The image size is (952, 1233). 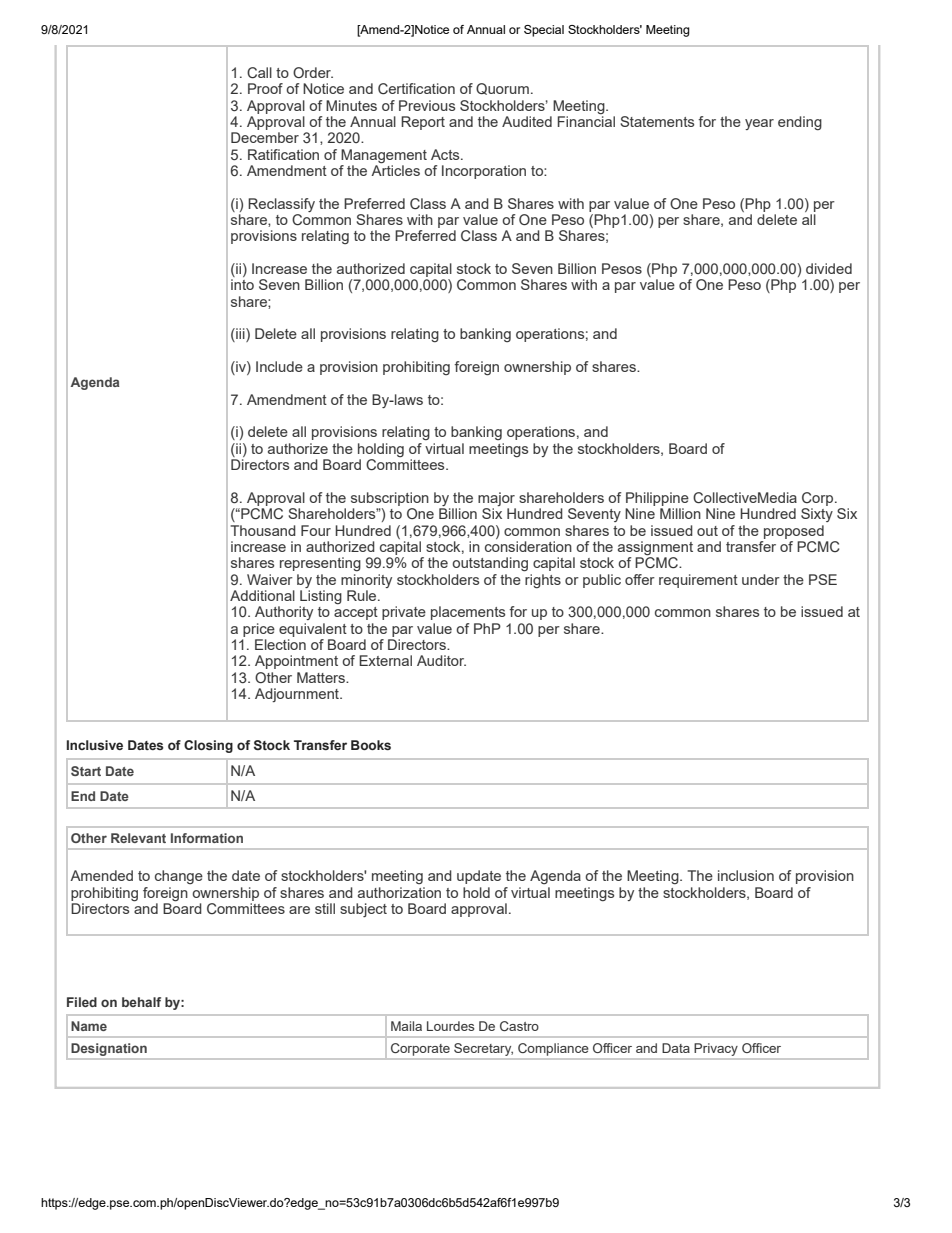 What do you see at coordinates (441, 660) in the screenshot?
I see `Auditor` at bounding box center [441, 660].
